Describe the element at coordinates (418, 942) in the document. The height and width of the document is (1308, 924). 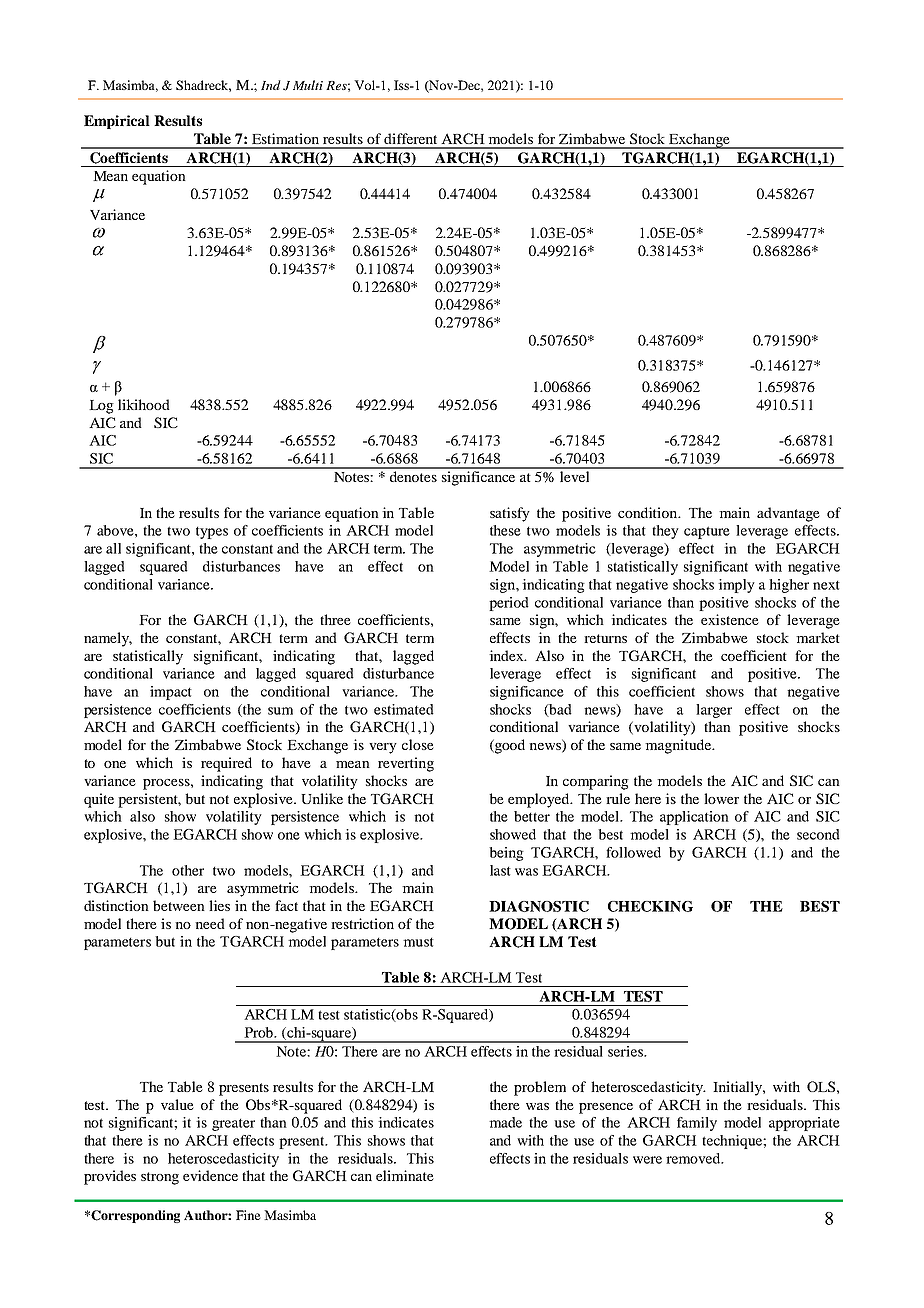
I see `must` at that location.
